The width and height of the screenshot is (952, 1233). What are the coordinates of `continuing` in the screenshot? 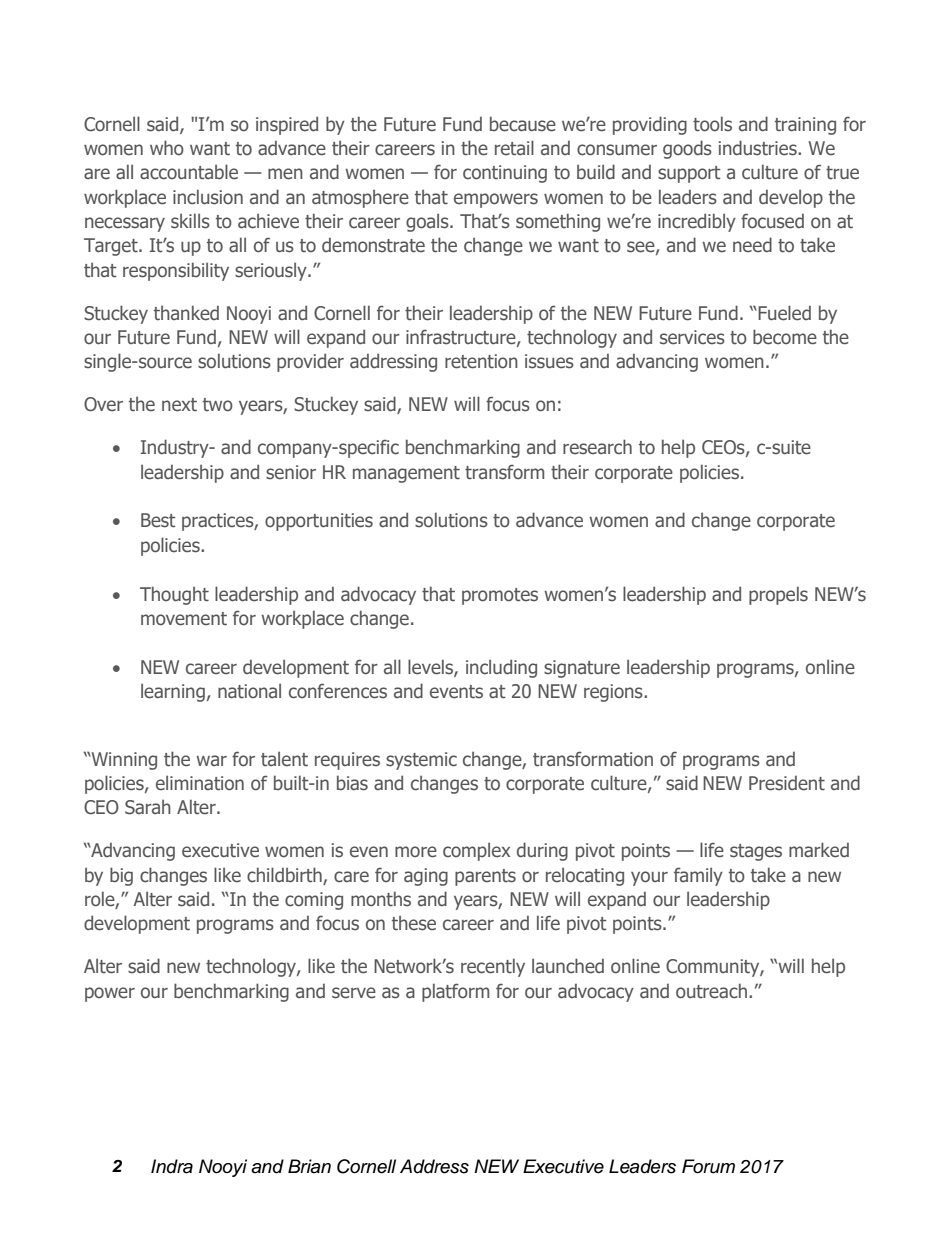 It's located at (505, 174).
